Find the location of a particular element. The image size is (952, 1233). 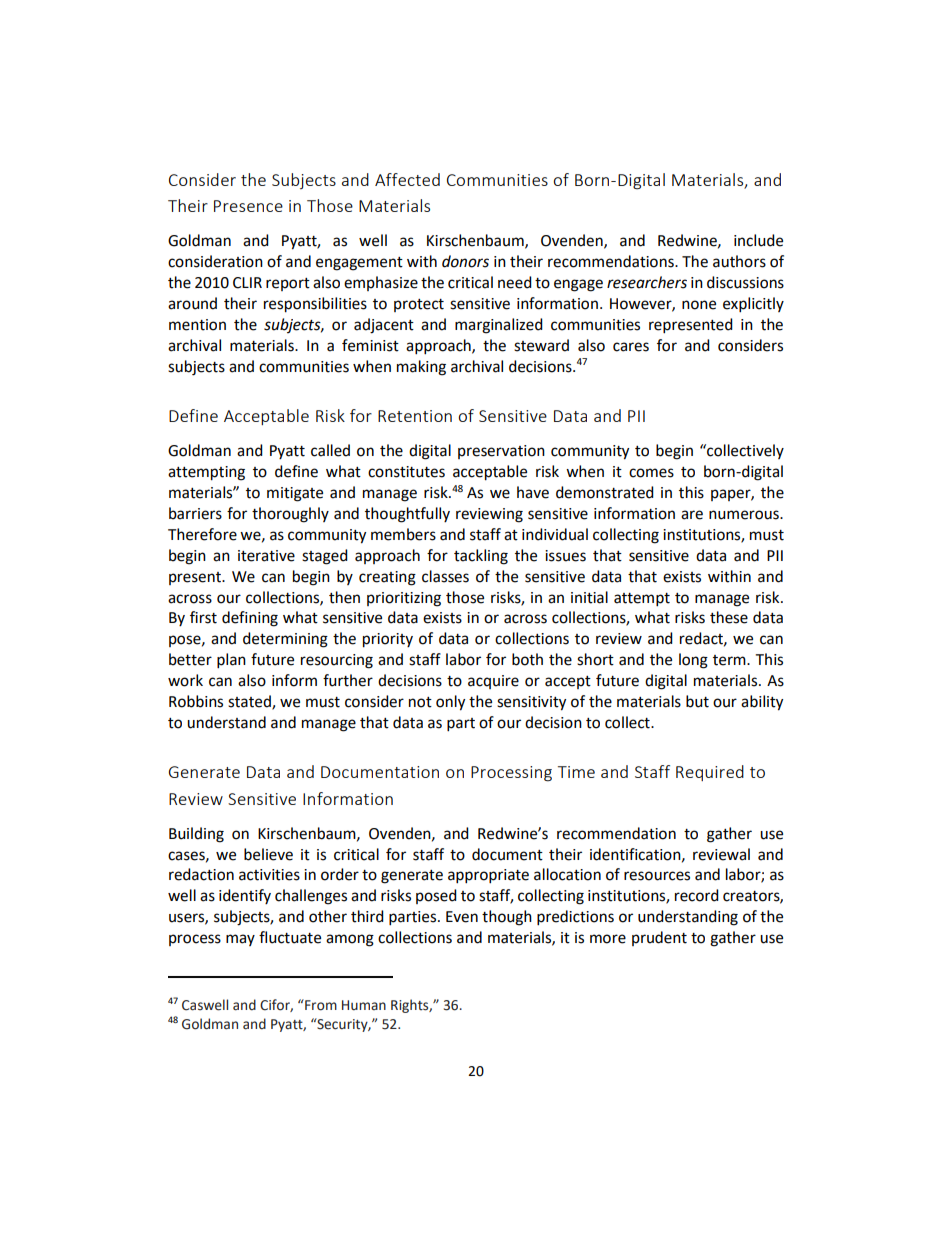

Presence is located at coordinates (248, 206).
